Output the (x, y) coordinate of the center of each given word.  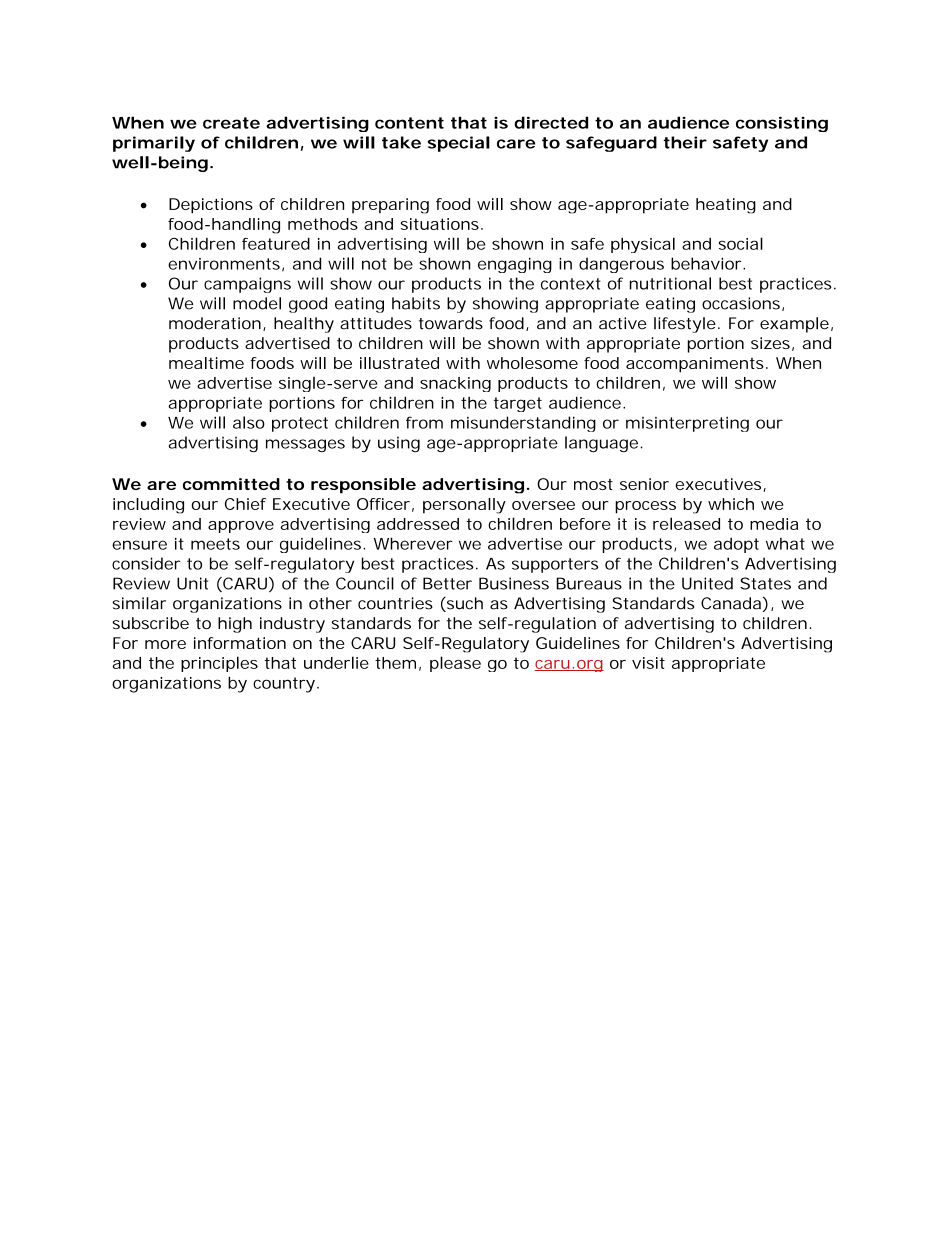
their (685, 142)
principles (219, 664)
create (231, 123)
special (459, 144)
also (249, 422)
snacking (455, 384)
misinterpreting (687, 424)
